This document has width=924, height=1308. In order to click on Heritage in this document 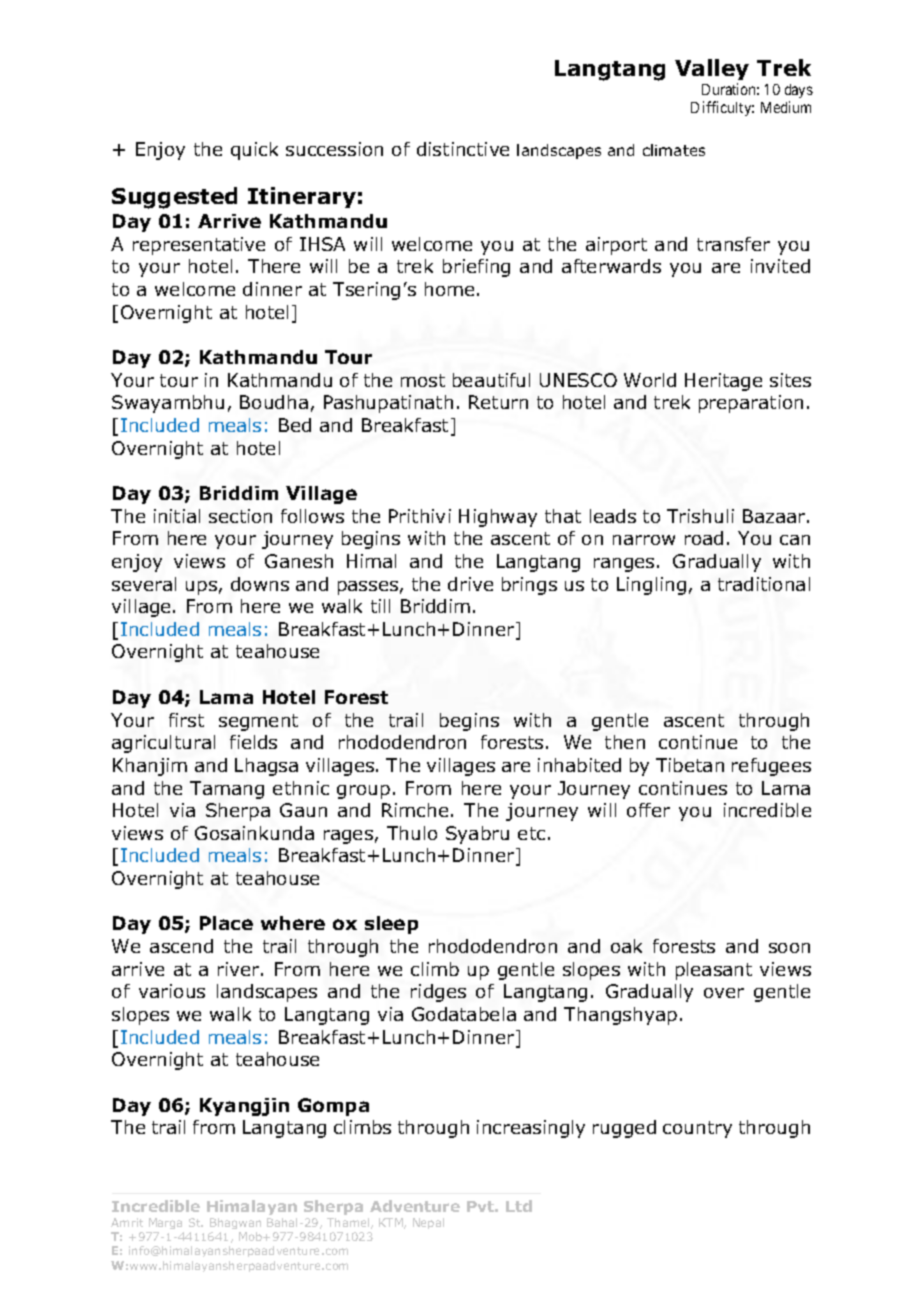, I will do `click(723, 382)`.
